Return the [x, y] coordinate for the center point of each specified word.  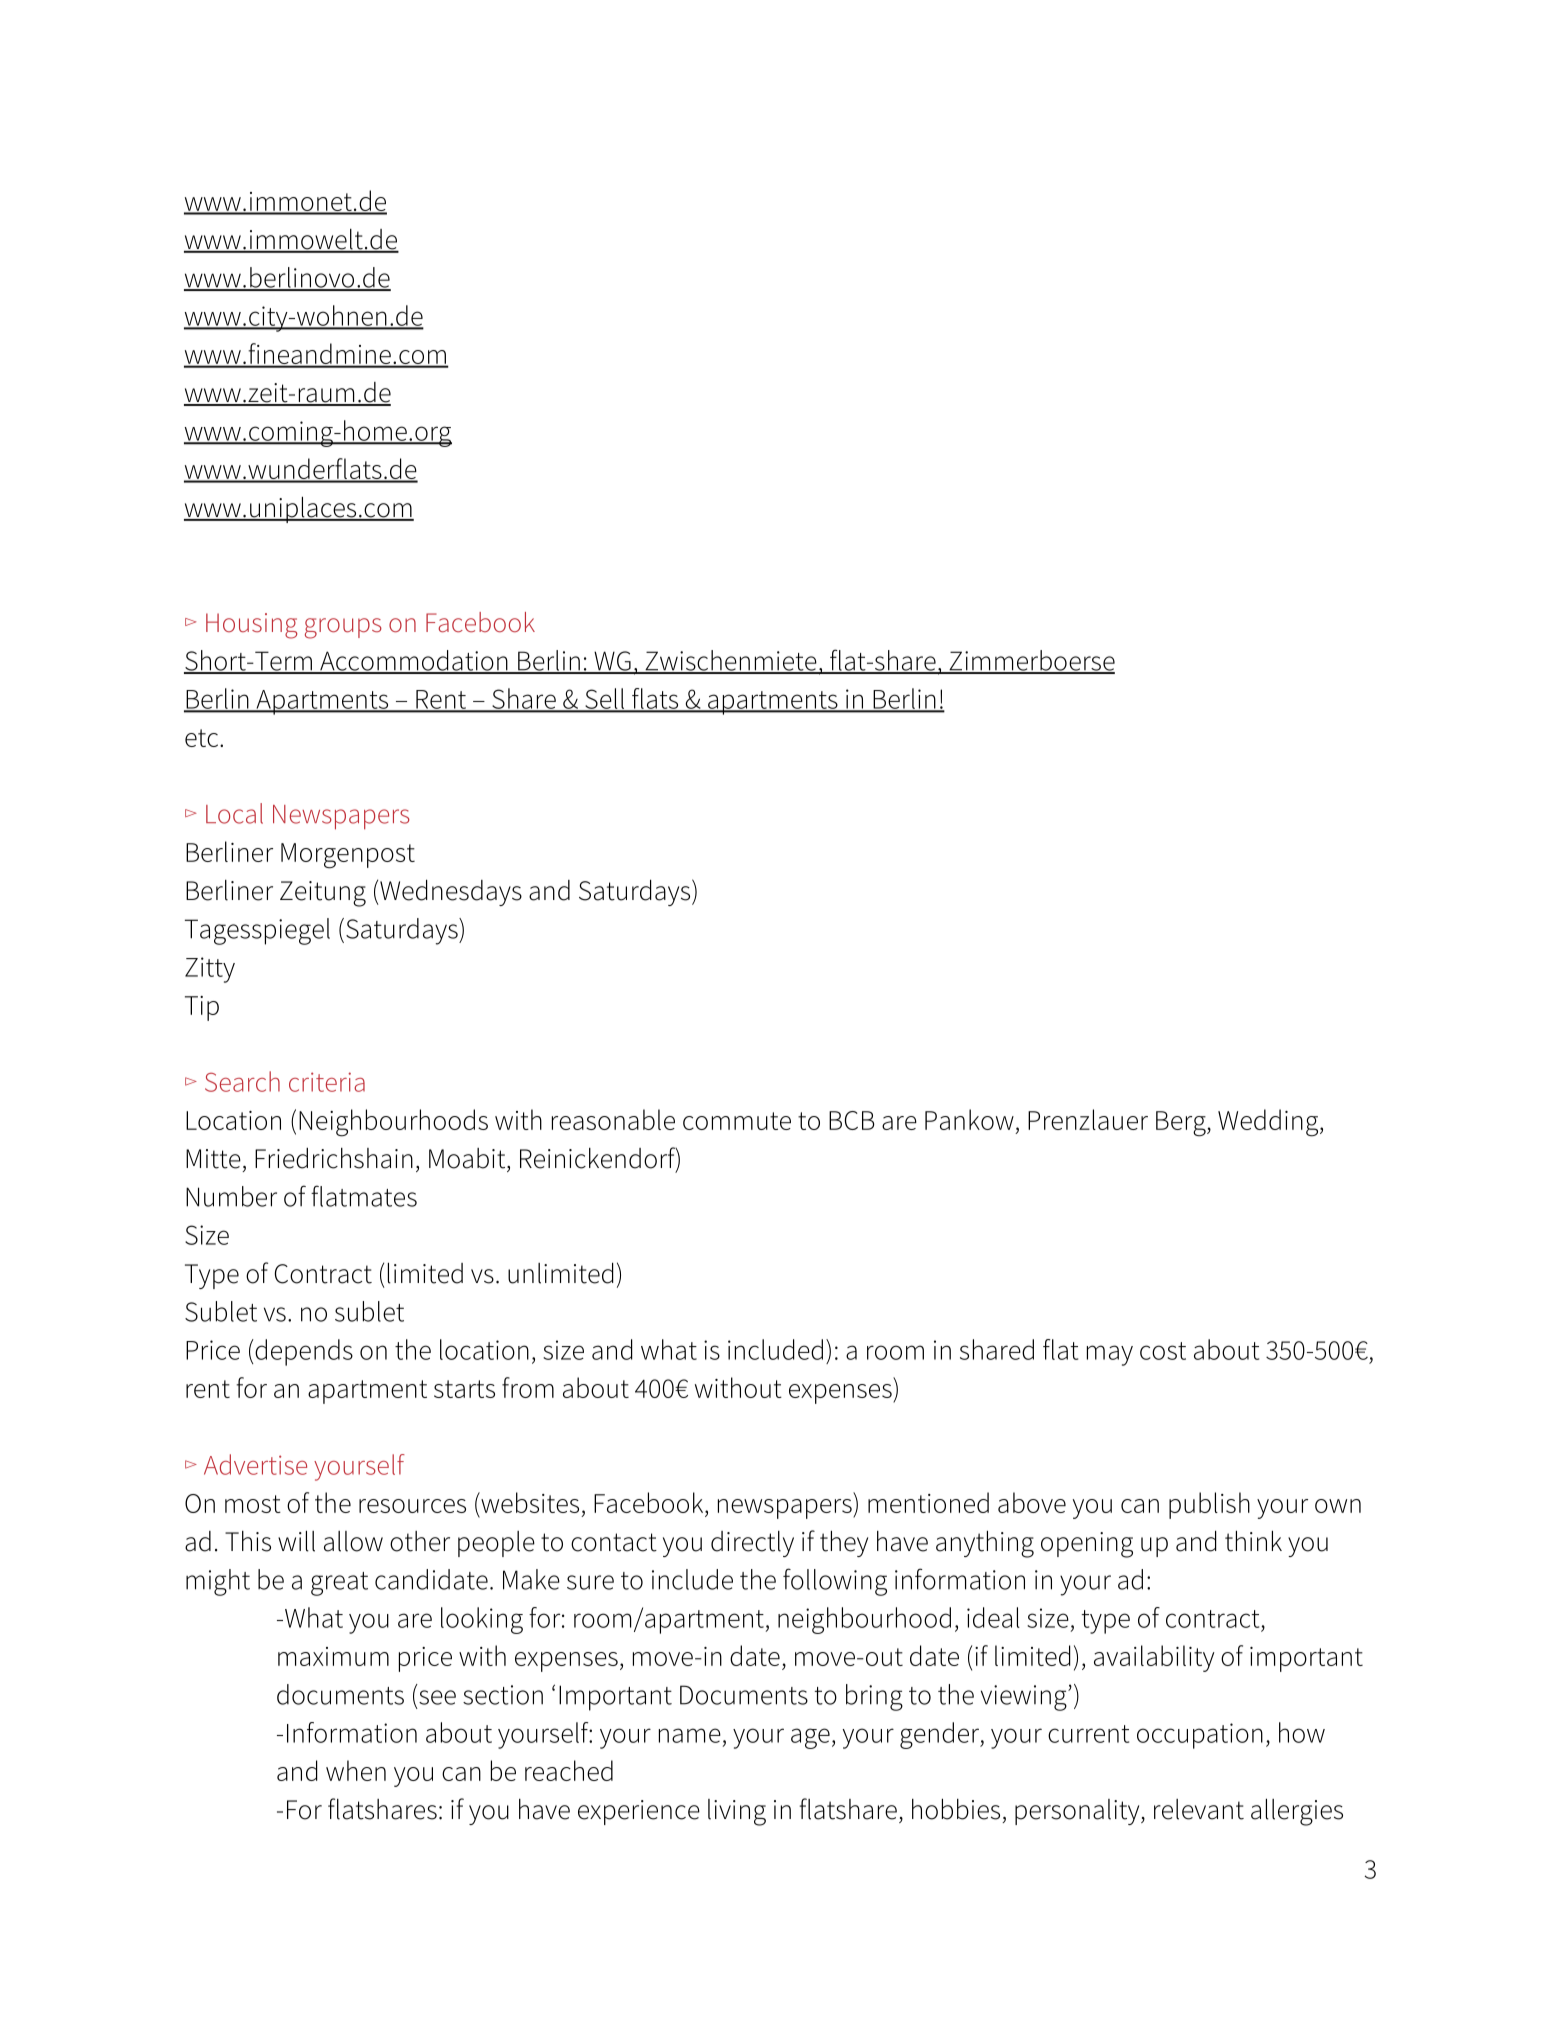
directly [752, 1544]
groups [343, 628]
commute [737, 1121]
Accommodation [414, 661]
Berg [1182, 1124]
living [737, 1812]
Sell [605, 699]
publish [1209, 1505]
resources [412, 1506]
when [356, 1770]
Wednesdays [450, 893]
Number [231, 1196]
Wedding [1269, 1123]
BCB [852, 1120]
